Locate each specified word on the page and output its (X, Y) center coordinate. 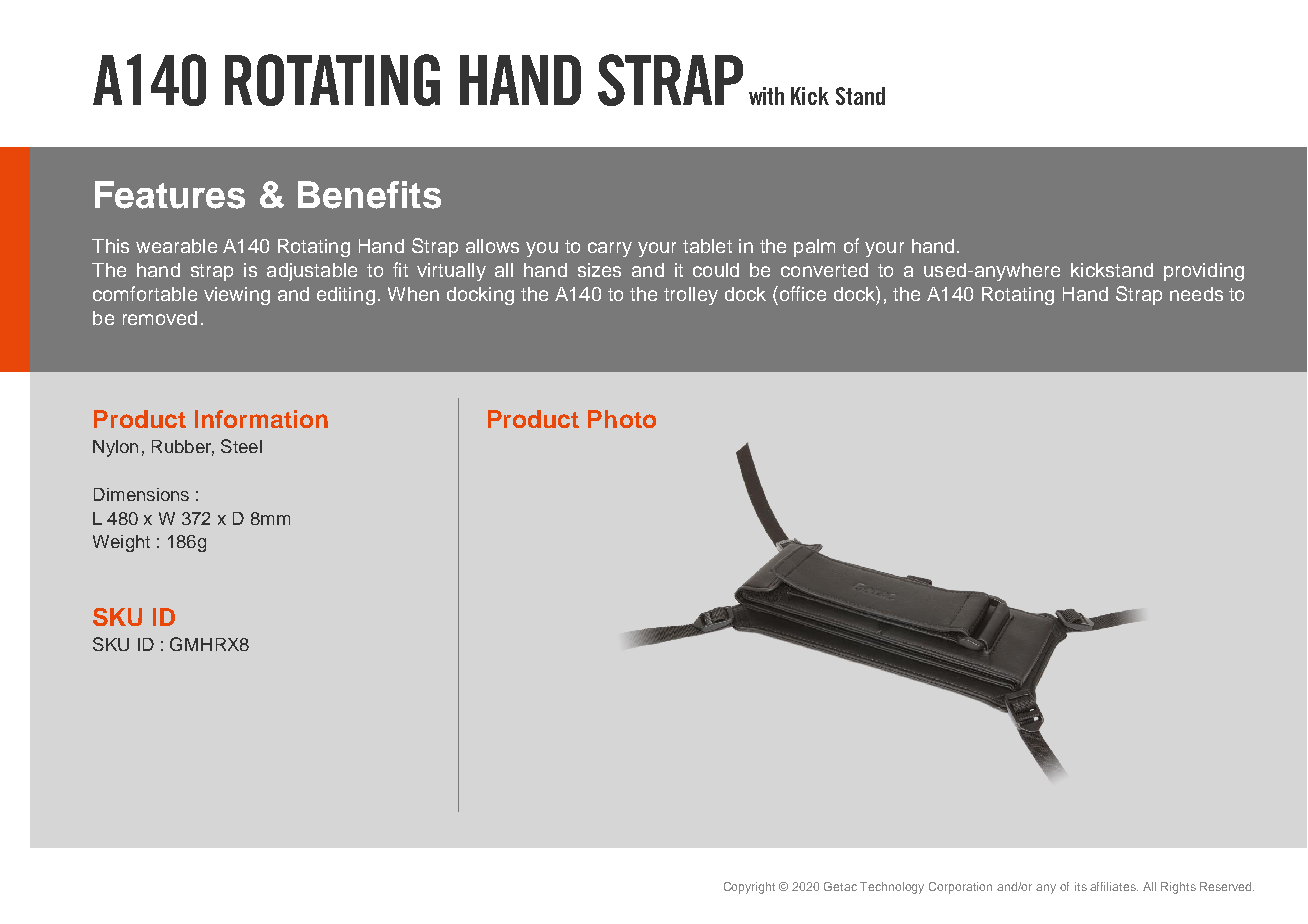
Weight (121, 543)
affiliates (1114, 886)
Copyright (749, 888)
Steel (241, 446)
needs (1196, 294)
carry (610, 249)
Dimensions (141, 494)
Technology (892, 888)
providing (1204, 272)
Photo (622, 419)
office (801, 293)
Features (170, 195)
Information (261, 419)
